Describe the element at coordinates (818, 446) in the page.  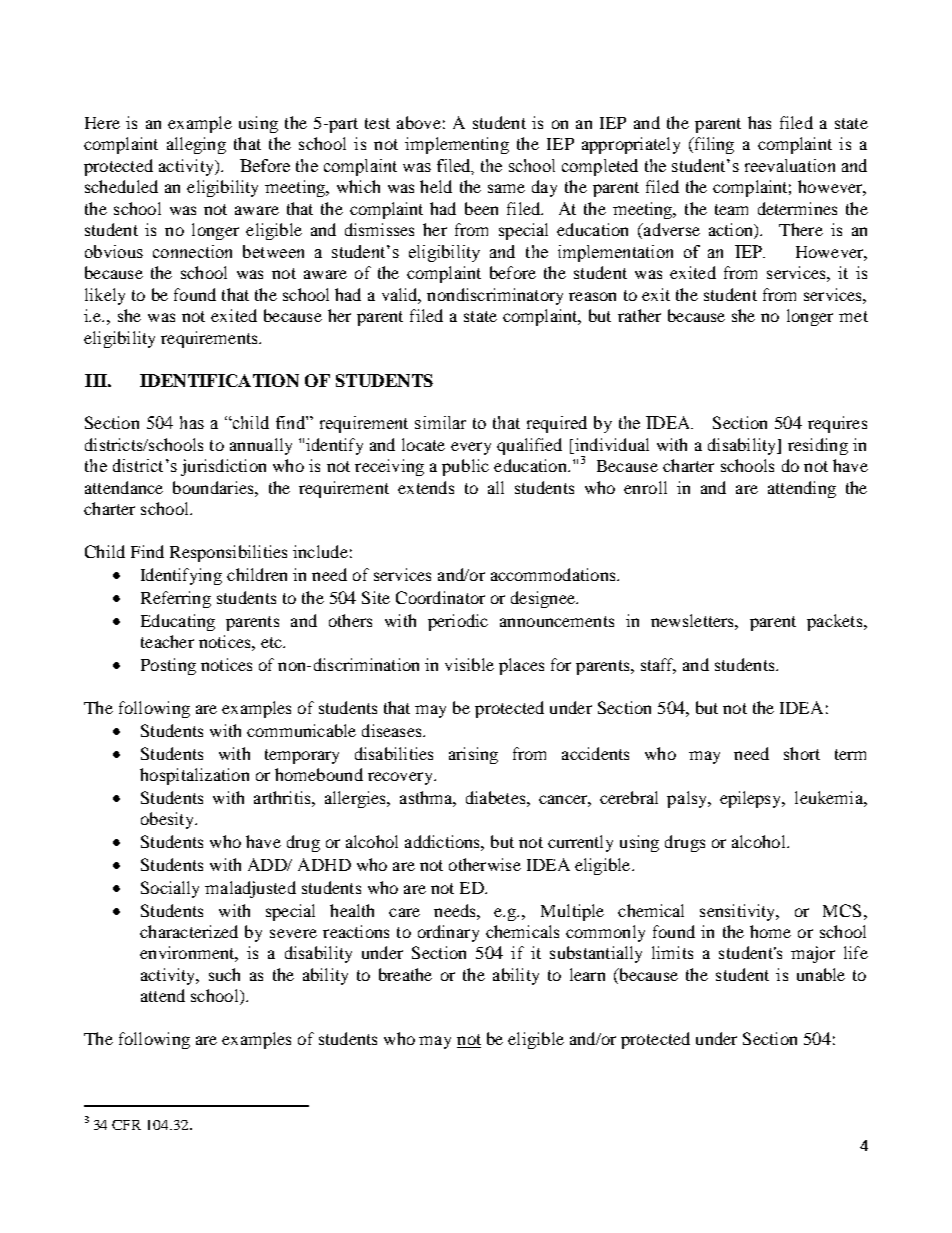
I see `residing` at that location.
